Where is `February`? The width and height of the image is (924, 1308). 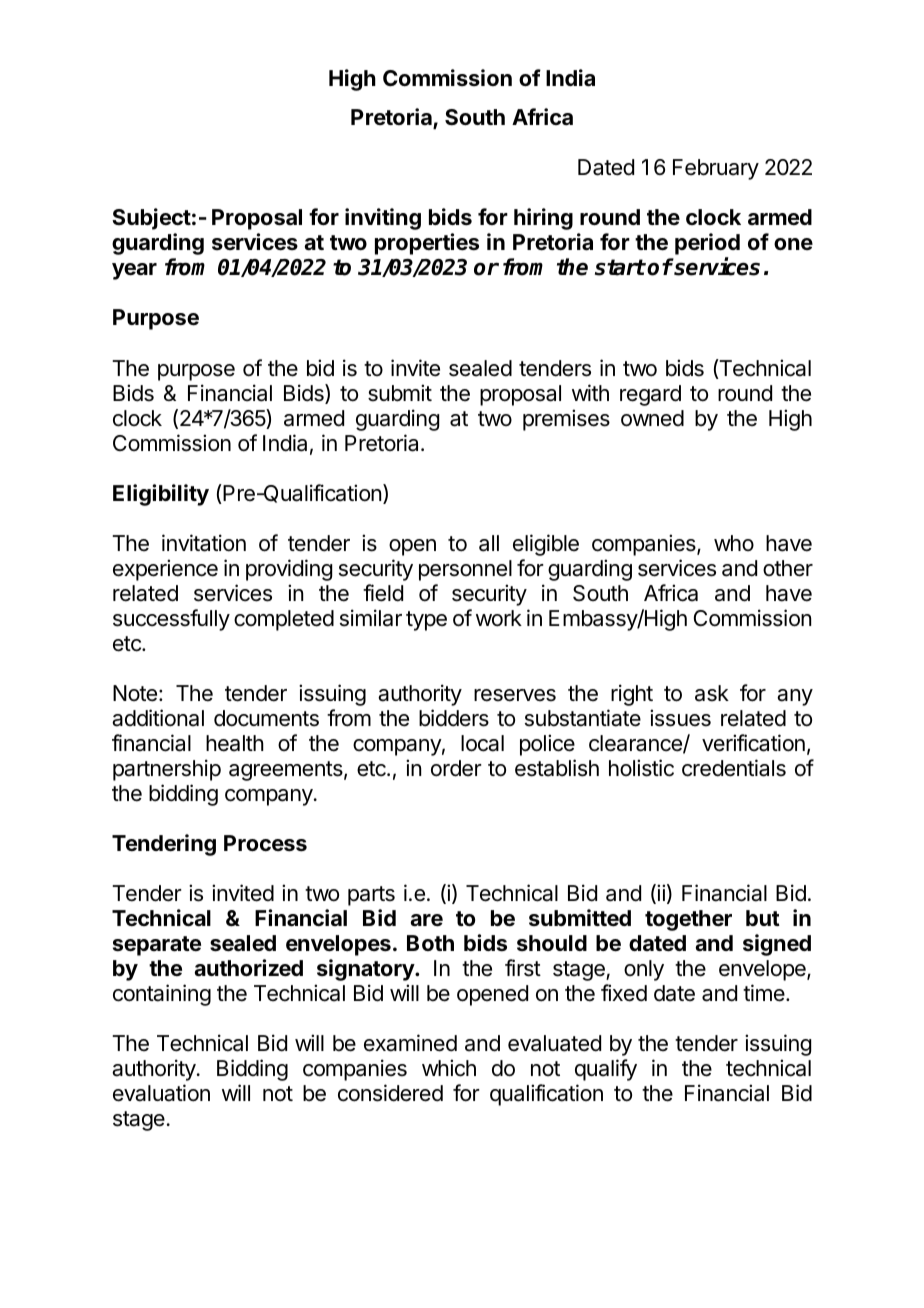 February is located at coordinates (716, 169).
